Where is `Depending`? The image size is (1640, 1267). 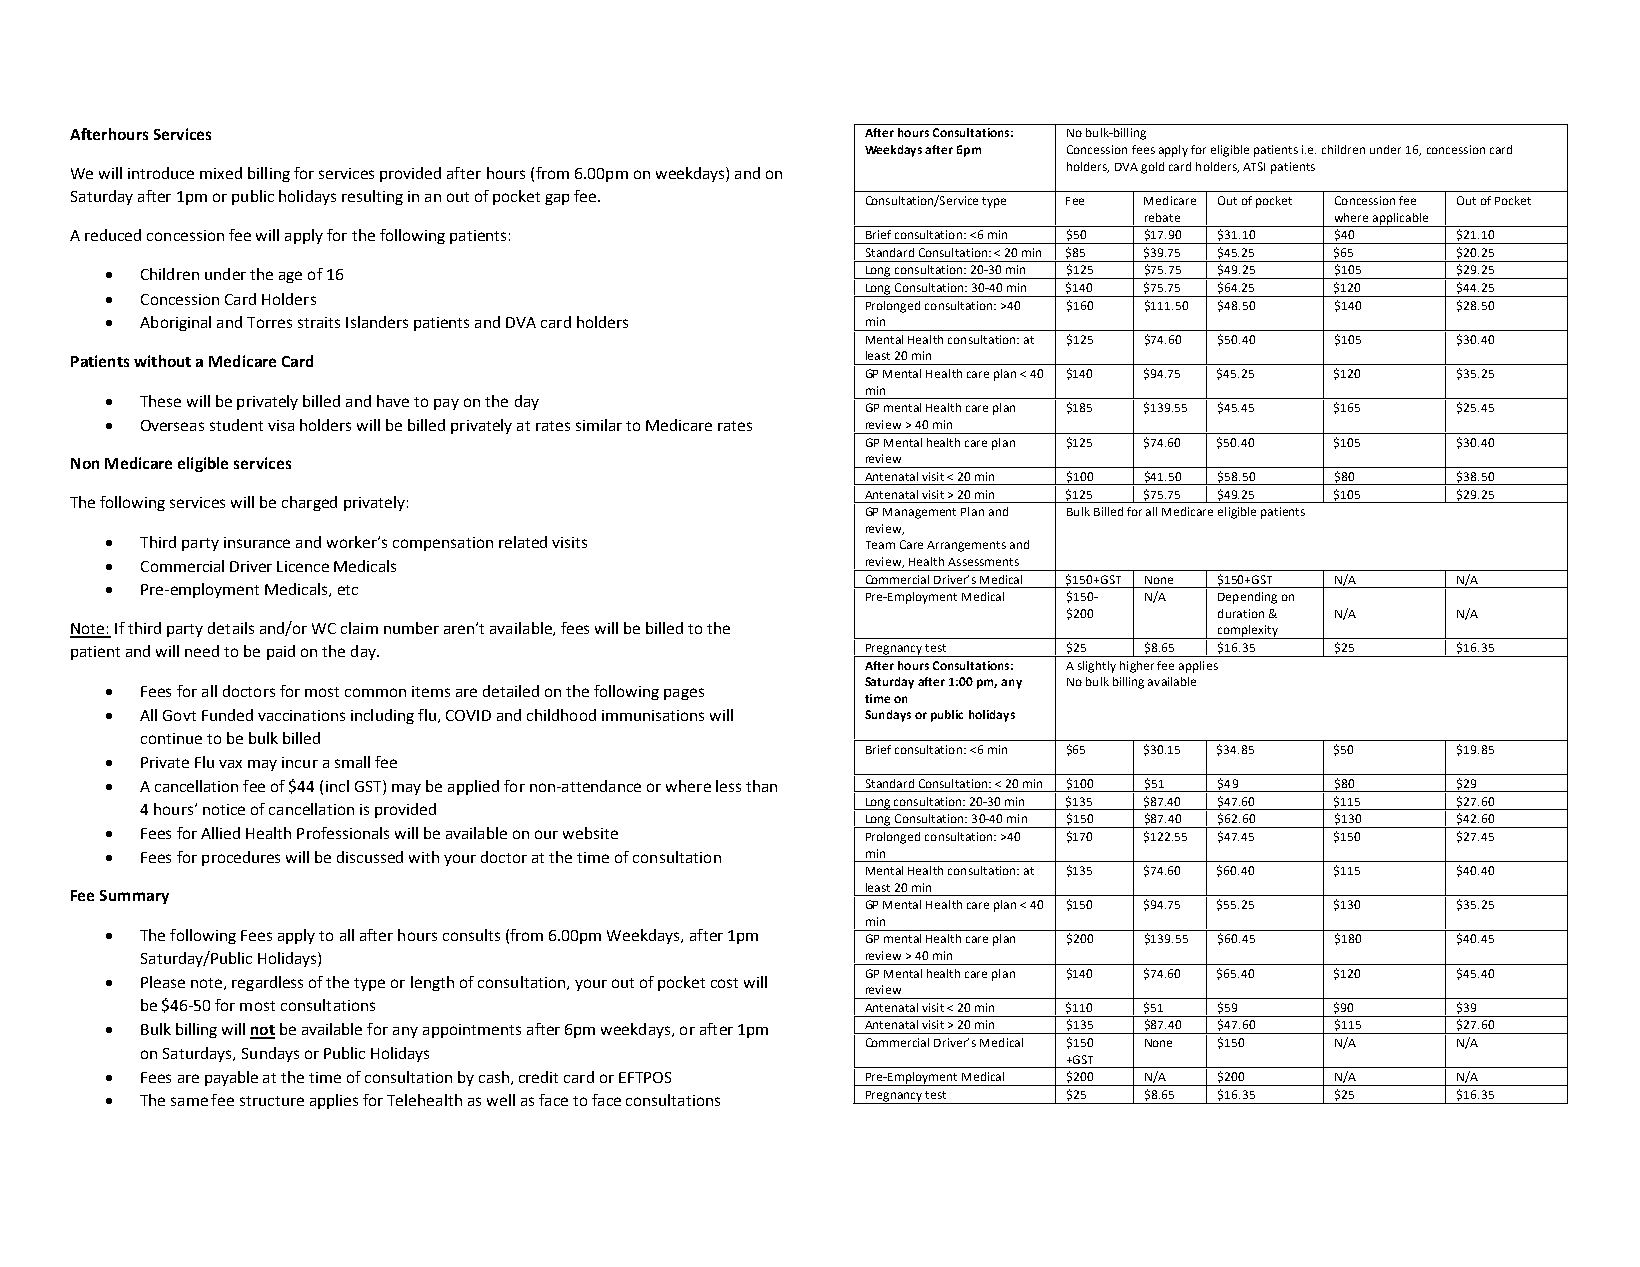
Depending is located at coordinates (1247, 598).
